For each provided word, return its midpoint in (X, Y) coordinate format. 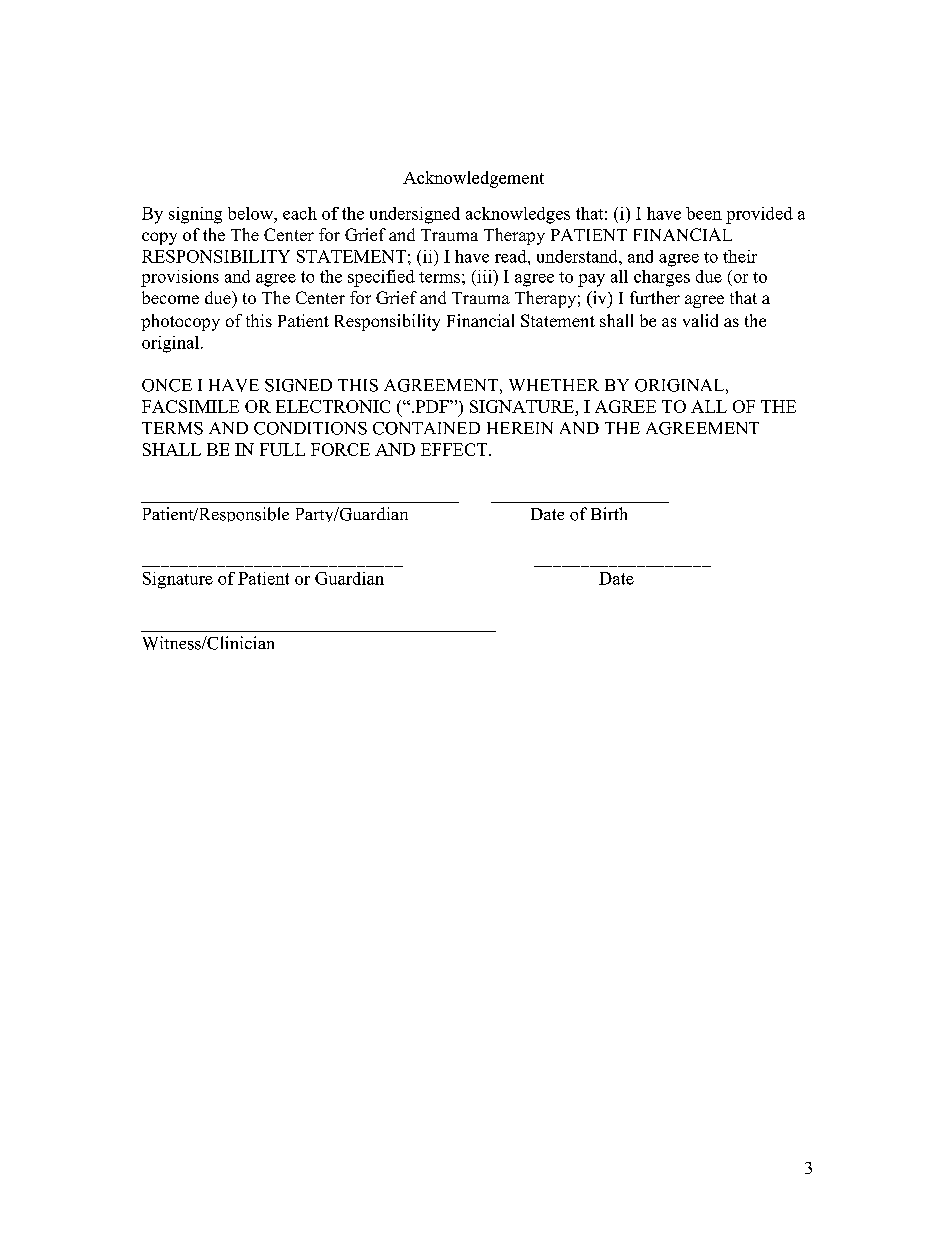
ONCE (167, 385)
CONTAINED (426, 428)
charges (662, 278)
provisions (180, 278)
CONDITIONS (310, 428)
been (704, 213)
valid (700, 320)
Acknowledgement (473, 179)
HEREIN (520, 428)
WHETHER (554, 385)
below (251, 213)
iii (484, 276)
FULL (282, 449)
